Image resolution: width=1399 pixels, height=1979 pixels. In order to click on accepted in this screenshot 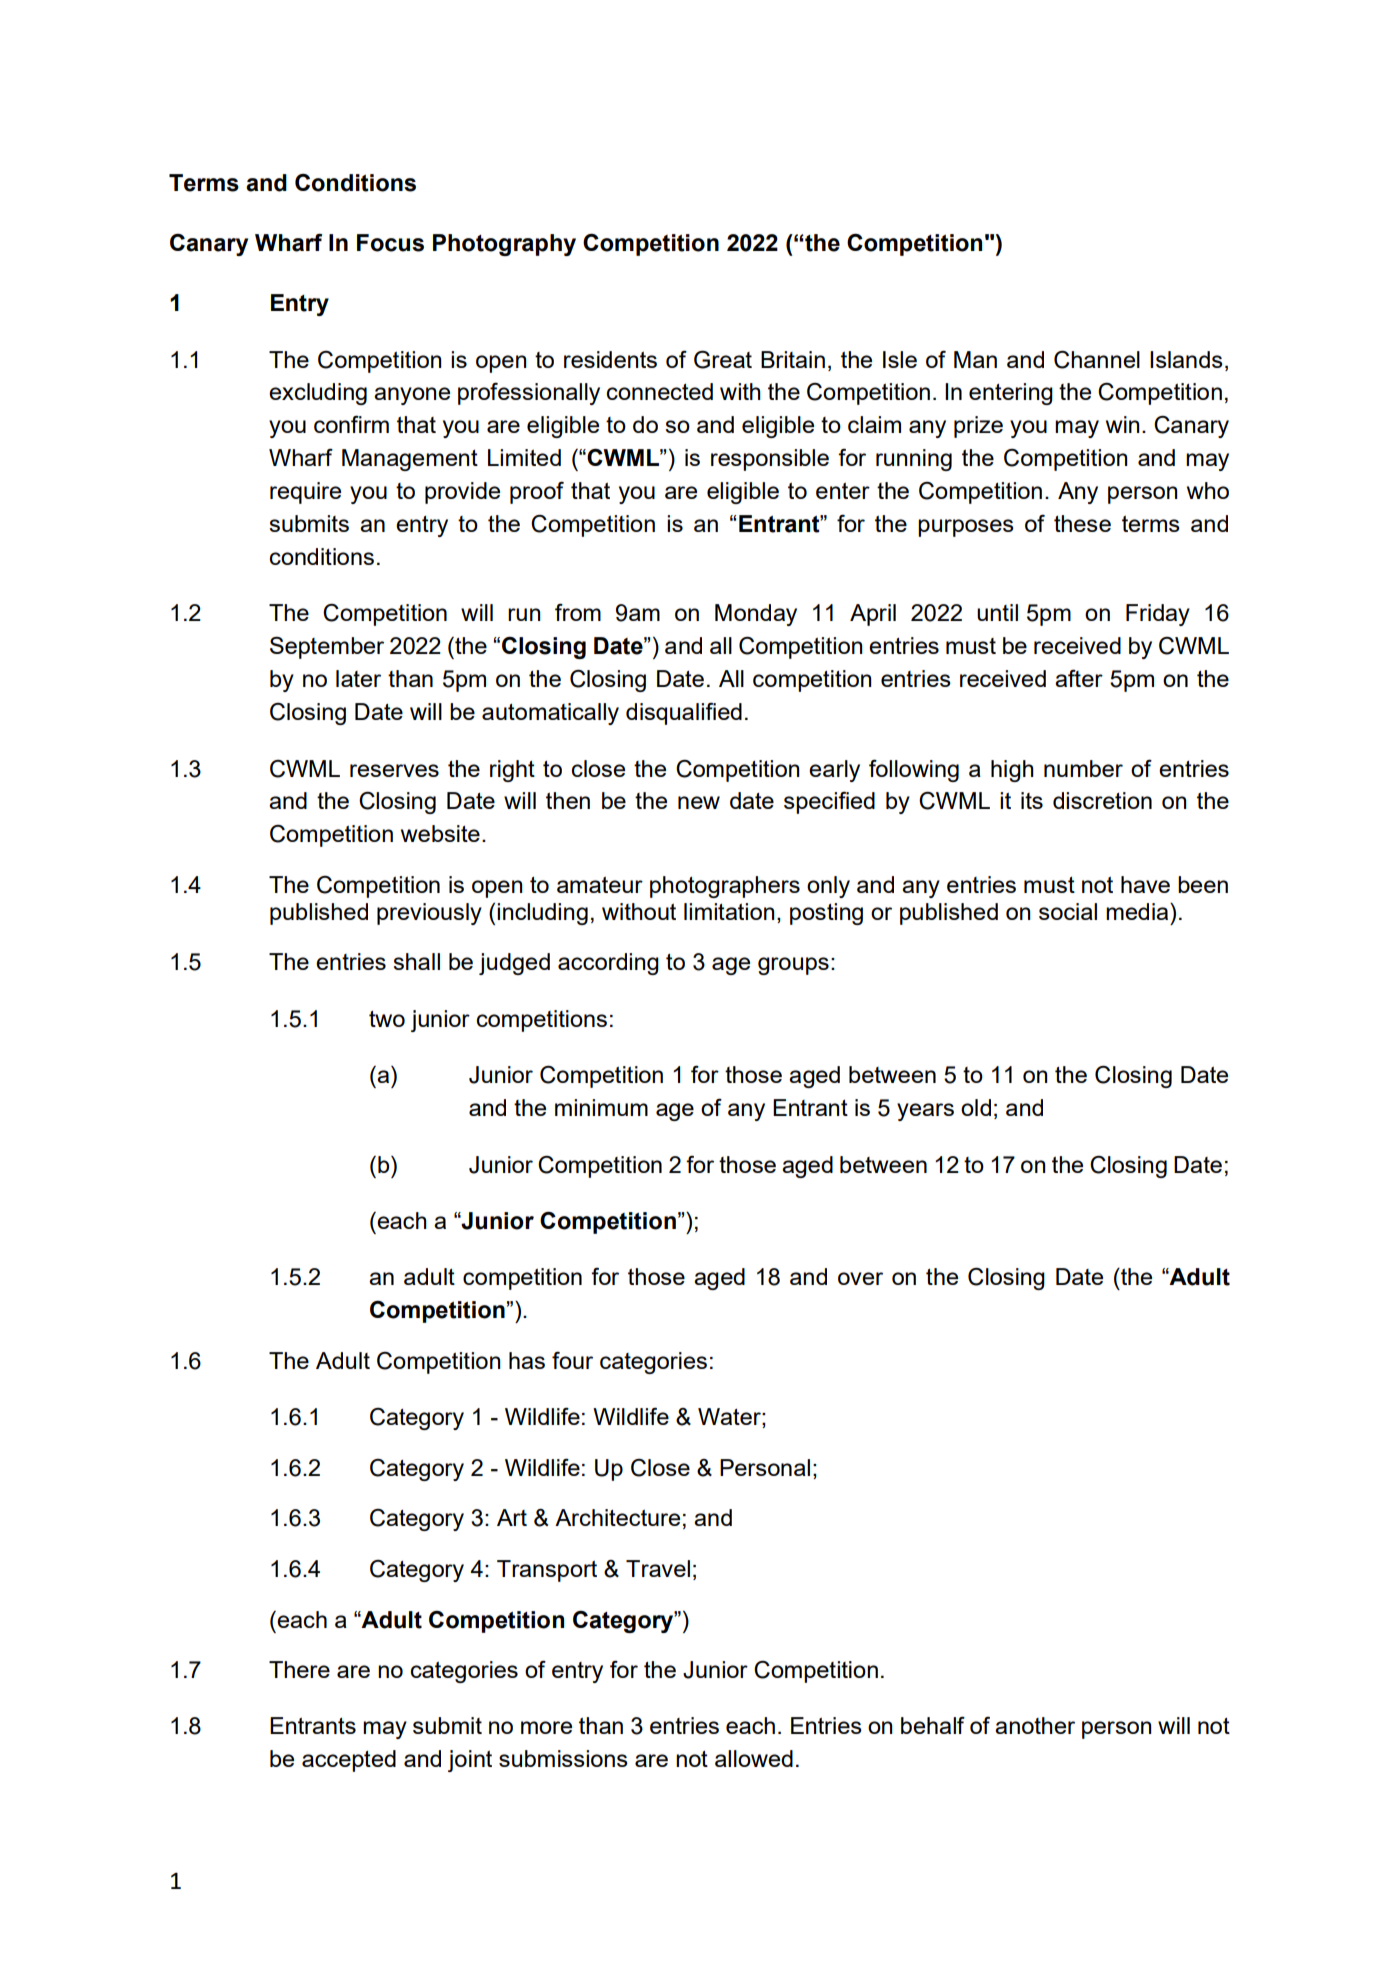, I will do `click(349, 1761)`.
